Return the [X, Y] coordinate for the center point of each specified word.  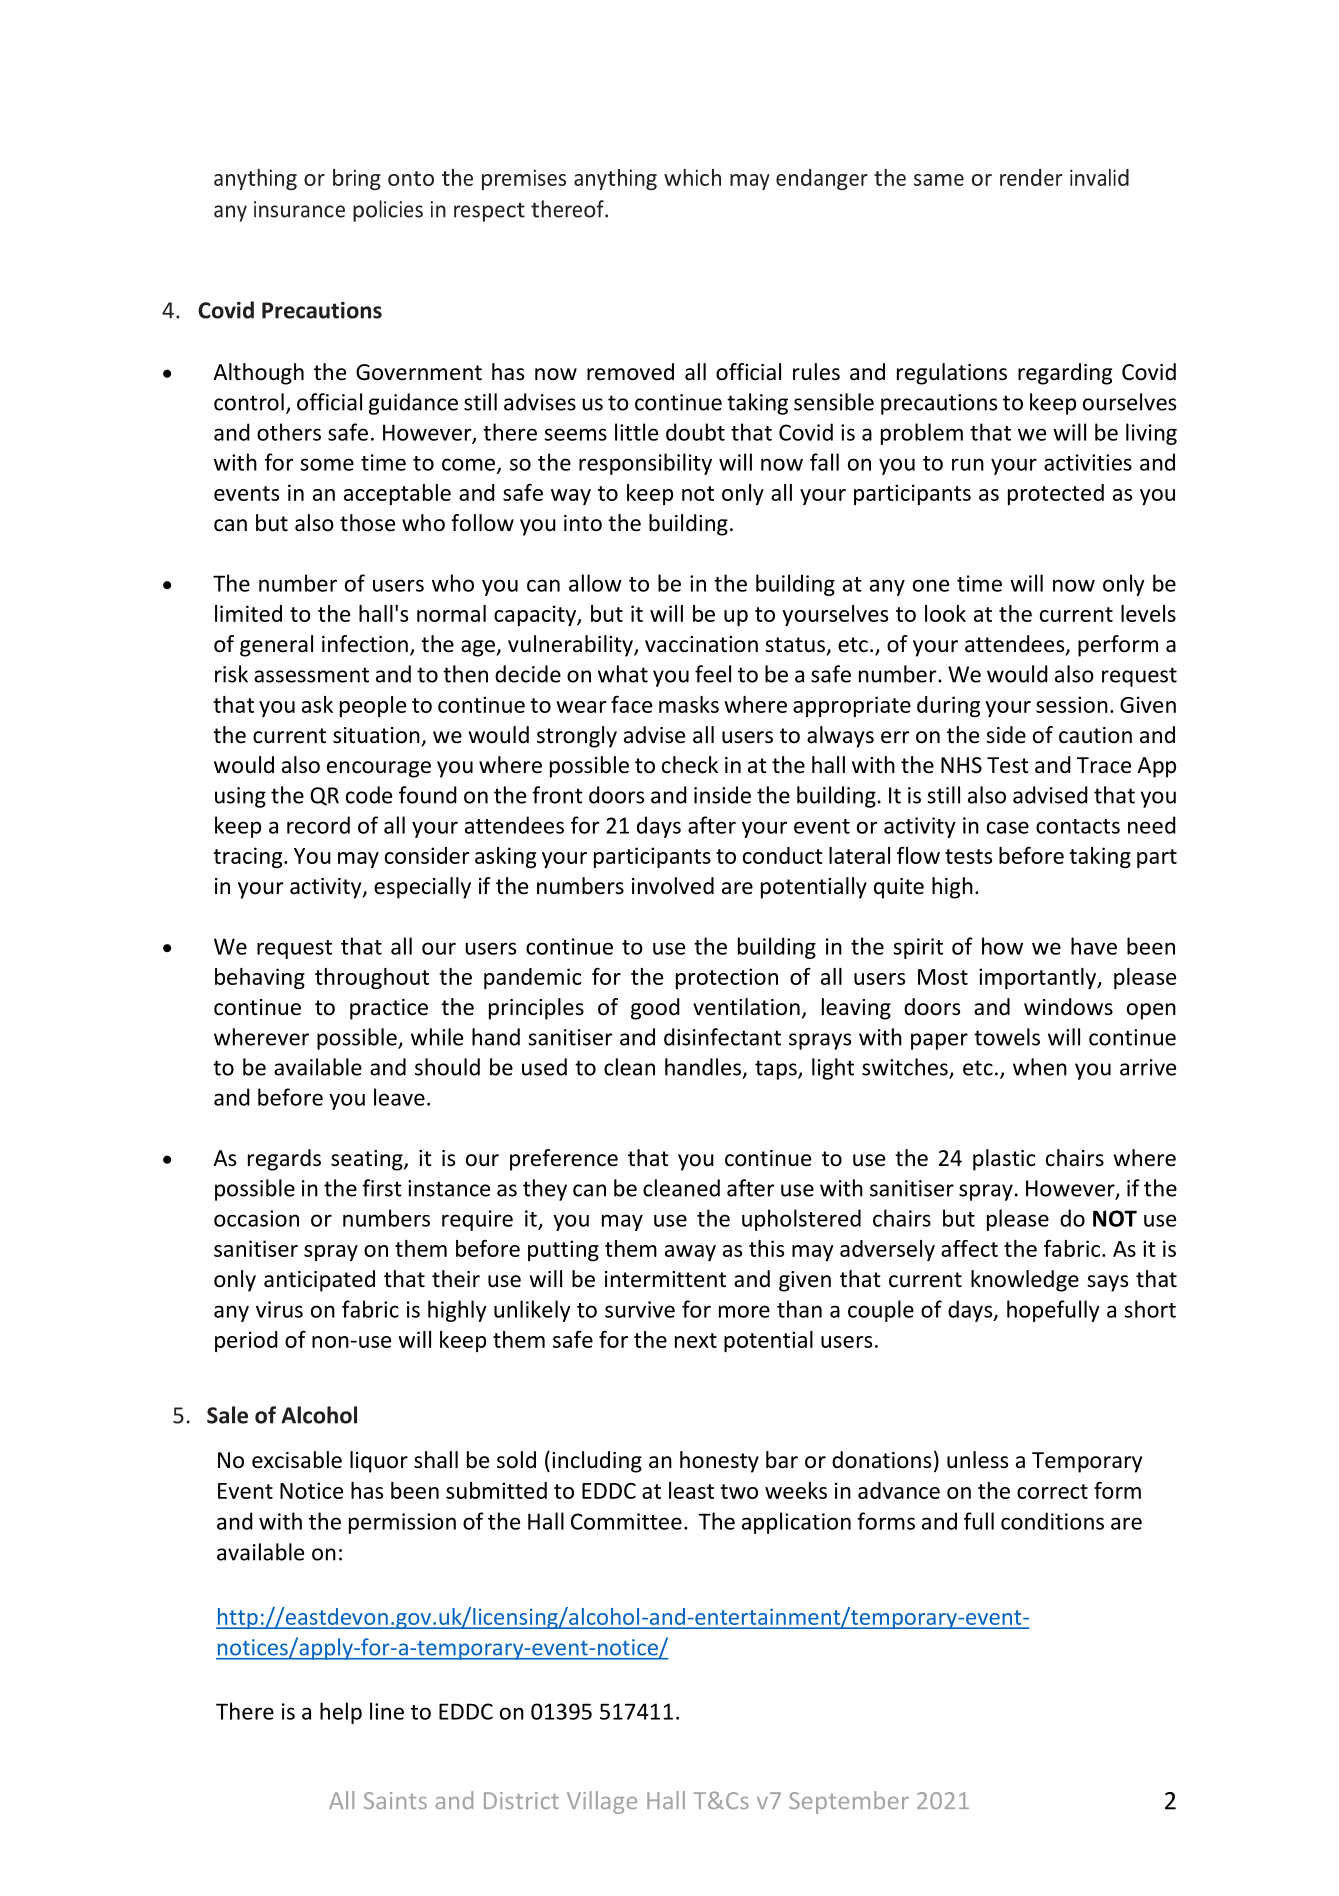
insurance [299, 209]
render [1031, 177]
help [341, 1713]
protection [727, 978]
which [692, 177]
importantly [1039, 978]
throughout [372, 978]
